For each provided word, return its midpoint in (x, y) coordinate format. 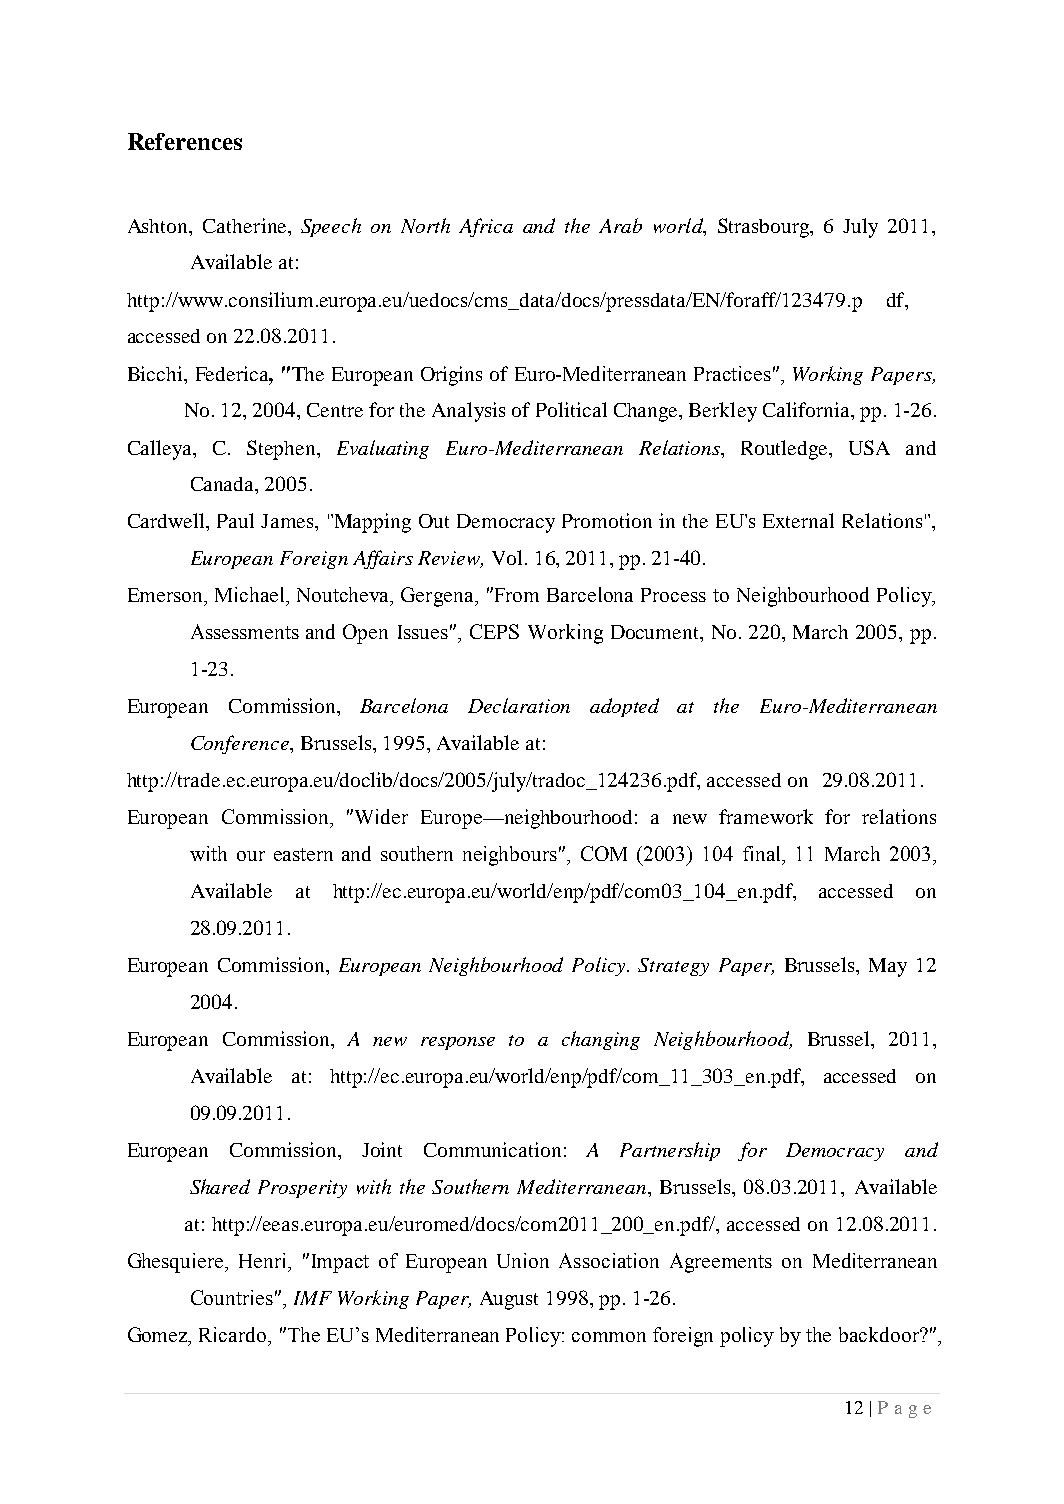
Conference (241, 744)
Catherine (246, 225)
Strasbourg (765, 228)
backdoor (880, 1334)
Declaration (519, 705)
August (509, 1300)
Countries (232, 1297)
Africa (486, 227)
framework (766, 816)
